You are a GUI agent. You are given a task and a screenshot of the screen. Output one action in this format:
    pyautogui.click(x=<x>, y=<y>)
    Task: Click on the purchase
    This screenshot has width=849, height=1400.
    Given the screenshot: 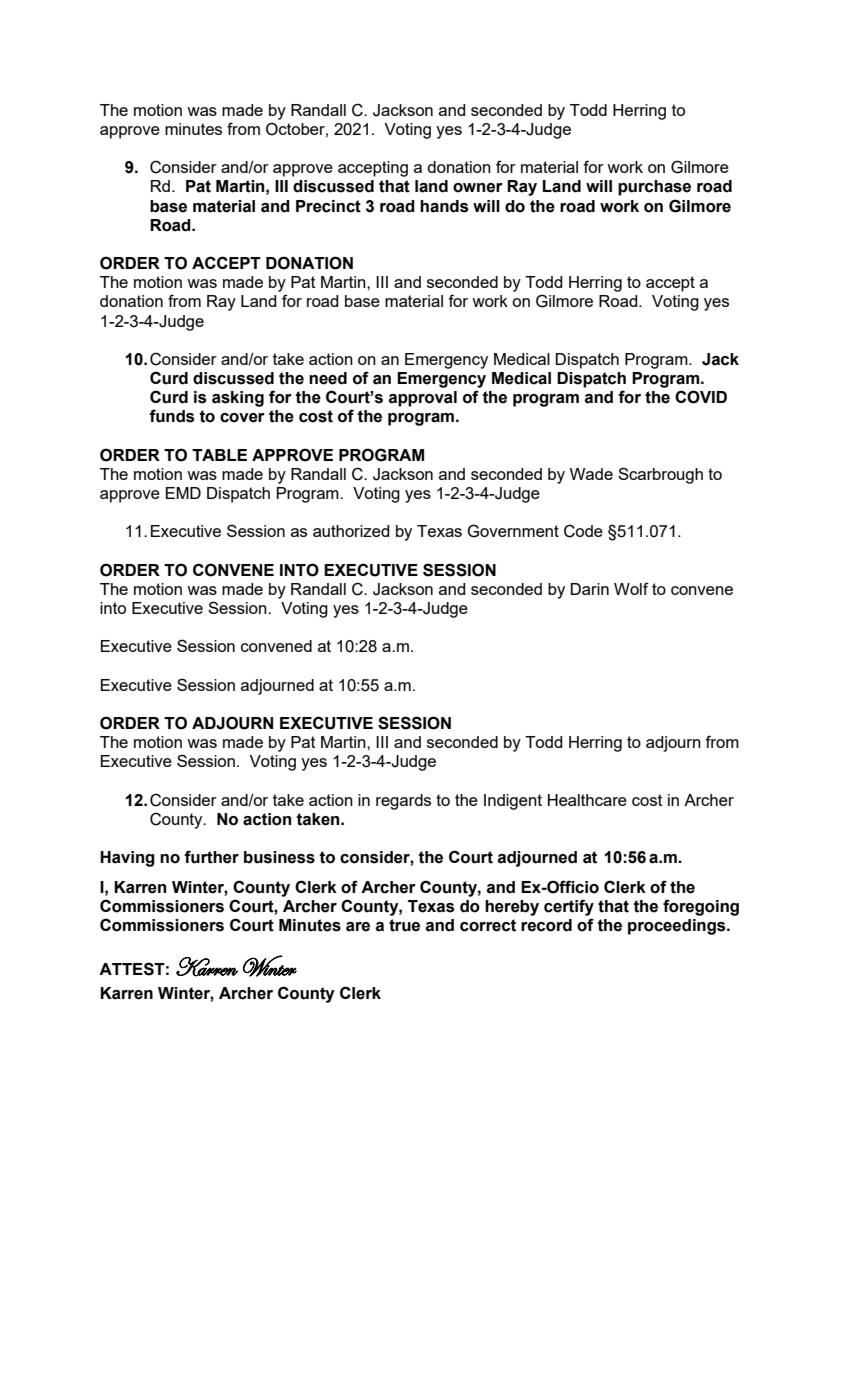 What is the action you would take?
    pyautogui.click(x=654, y=188)
